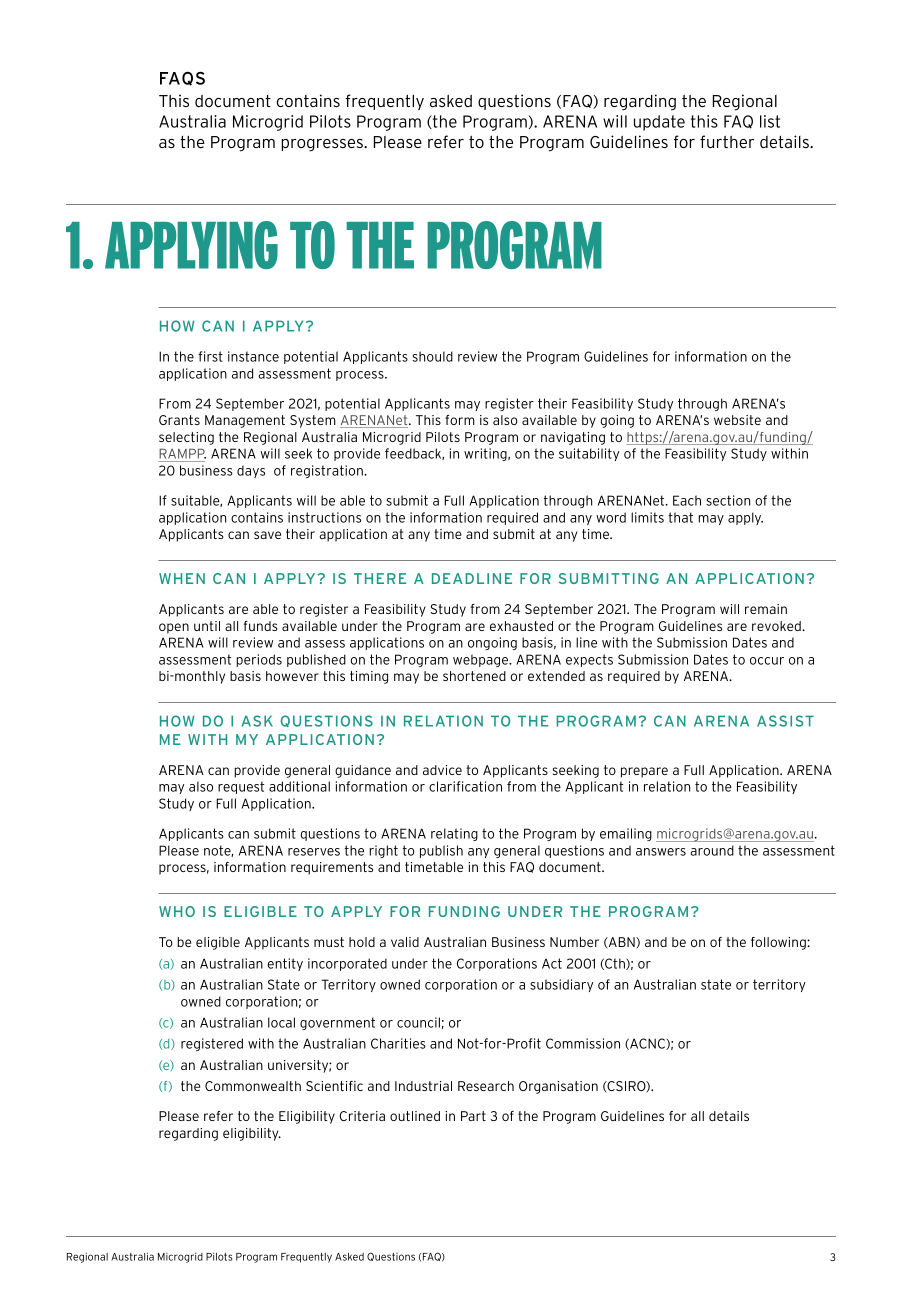  Describe the element at coordinates (727, 141) in the document. I see `further` at that location.
